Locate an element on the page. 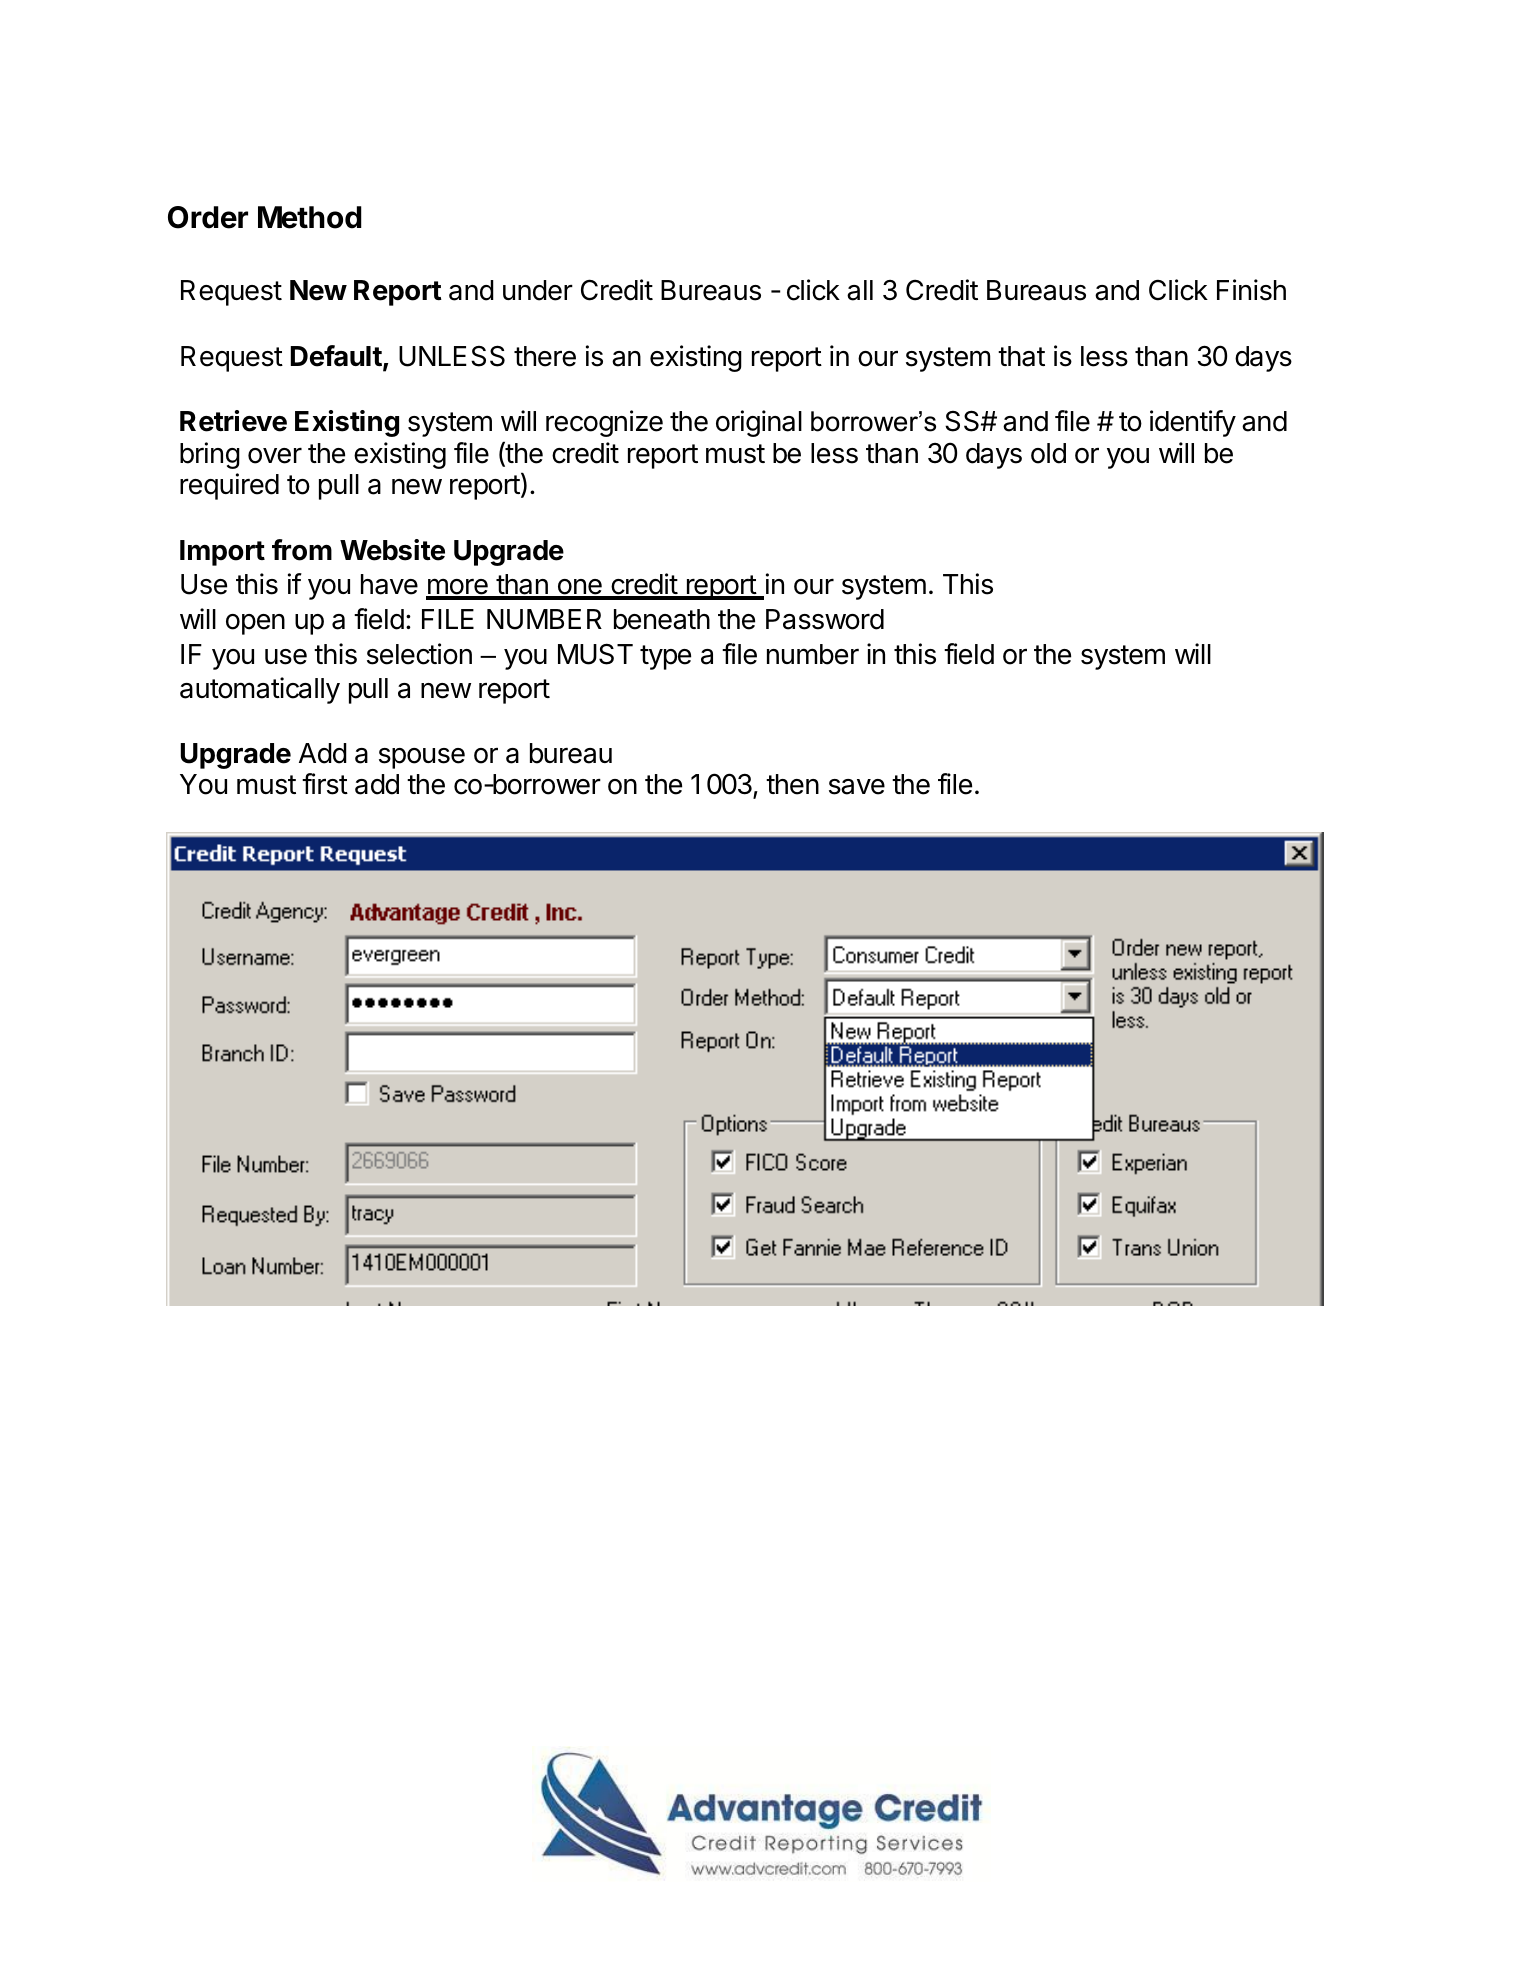  under is located at coordinates (538, 290).
